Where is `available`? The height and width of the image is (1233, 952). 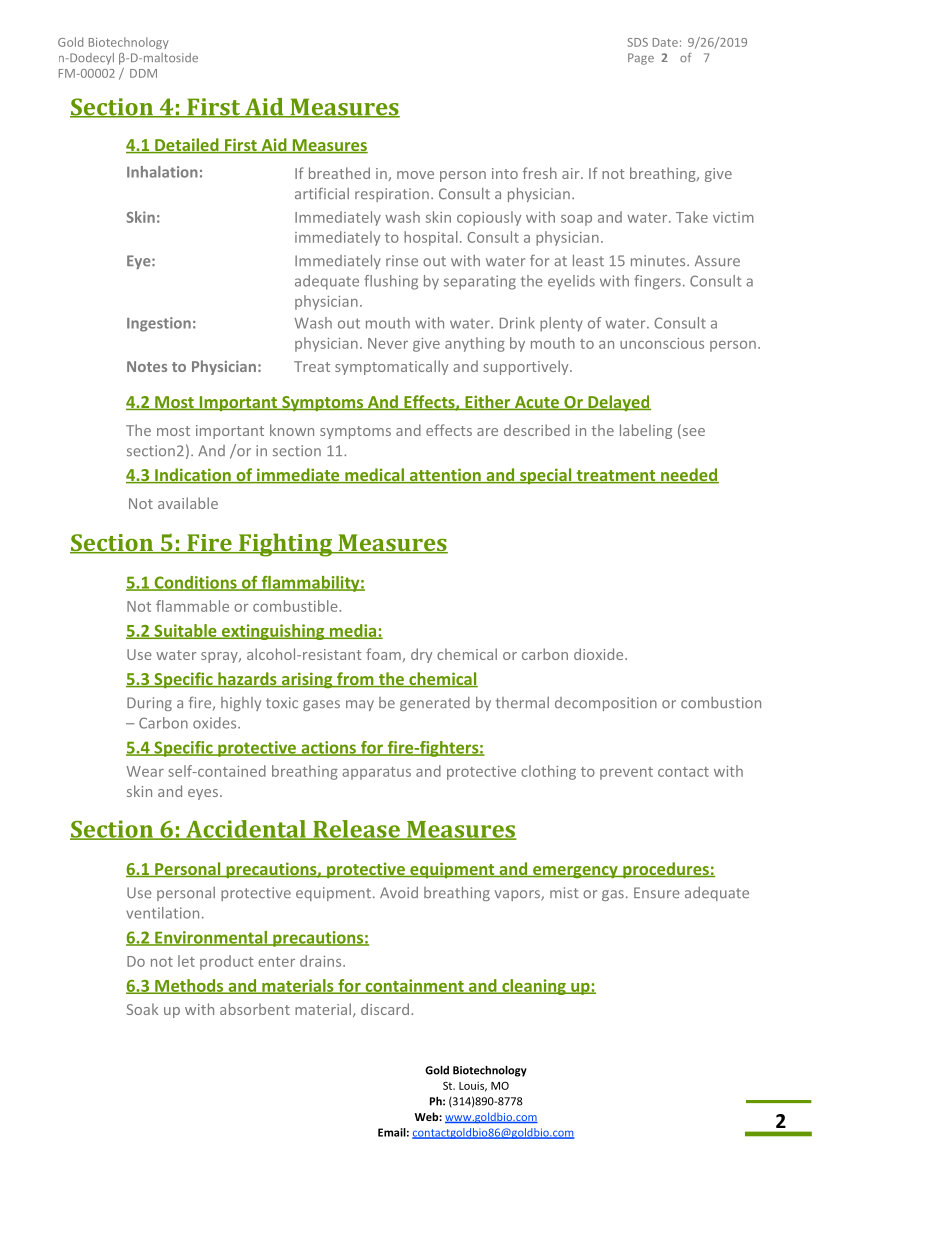
available is located at coordinates (188, 503).
